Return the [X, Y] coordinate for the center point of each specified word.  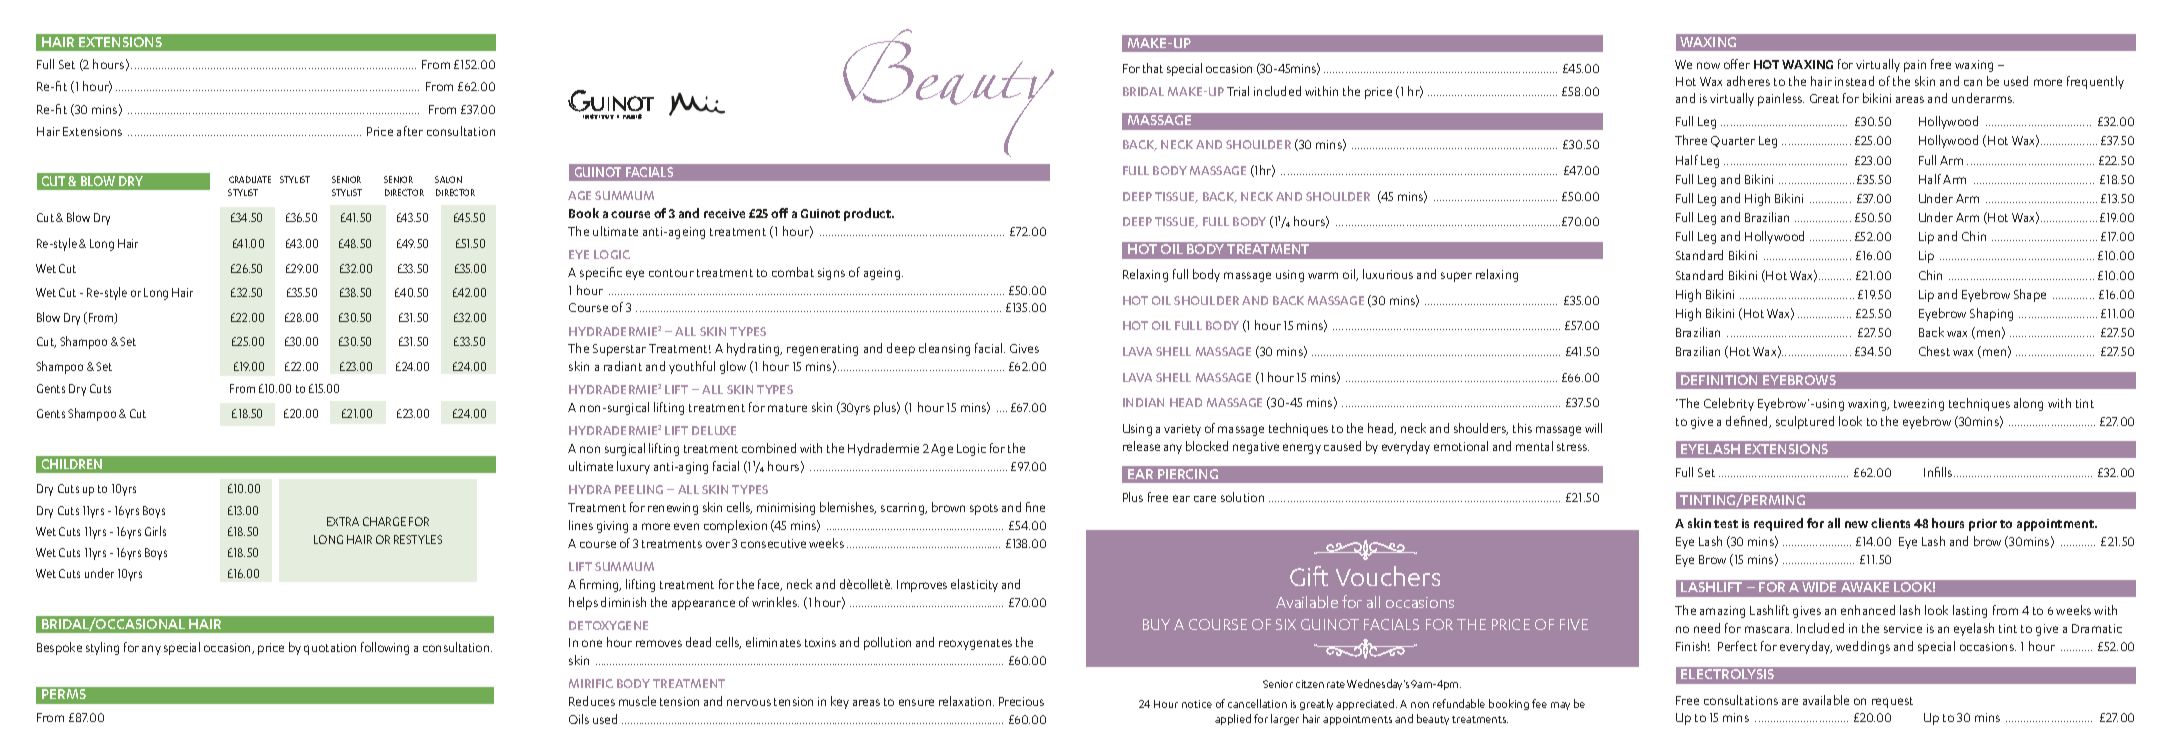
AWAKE [1865, 587]
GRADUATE [250, 179]
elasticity [974, 585]
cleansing [944, 349]
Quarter [1733, 141]
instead [1854, 81]
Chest [1934, 351]
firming [600, 585]
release [1141, 446]
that [1153, 68]
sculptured [1805, 422]
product [869, 214]
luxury [633, 467]
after [410, 131]
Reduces [592, 701]
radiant [623, 366]
